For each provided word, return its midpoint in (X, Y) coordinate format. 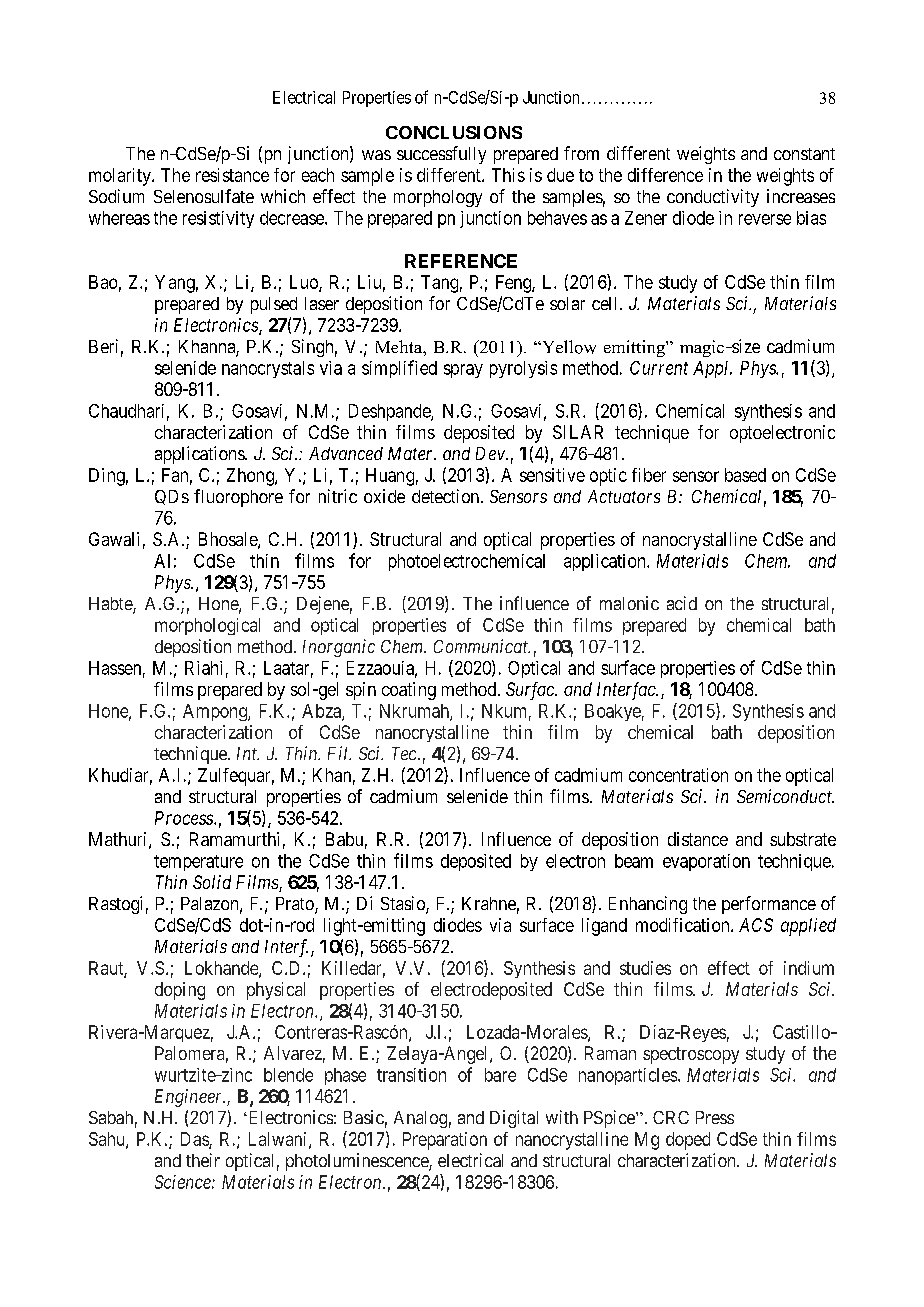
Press (715, 1117)
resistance (232, 175)
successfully (441, 155)
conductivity (713, 198)
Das (195, 1140)
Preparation (445, 1141)
